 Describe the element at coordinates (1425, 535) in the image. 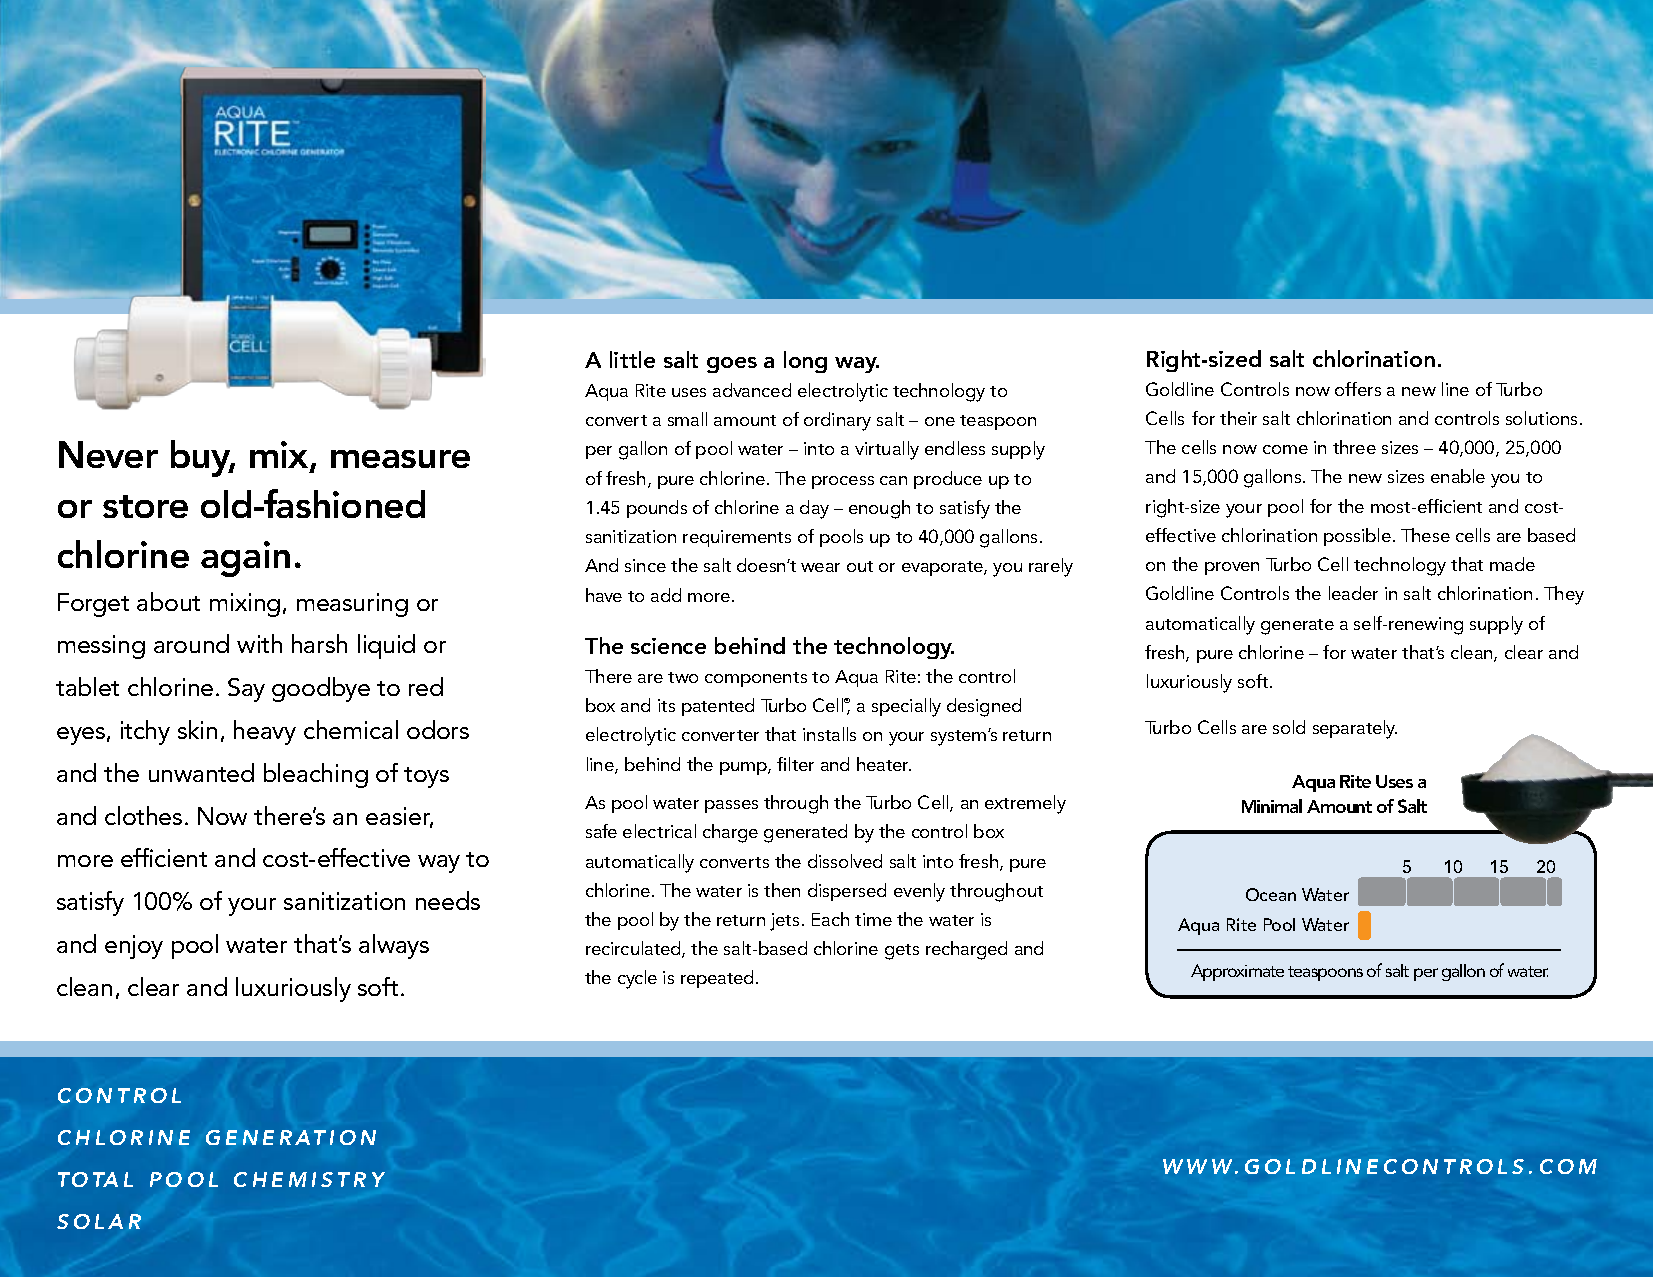

I see `These` at that location.
